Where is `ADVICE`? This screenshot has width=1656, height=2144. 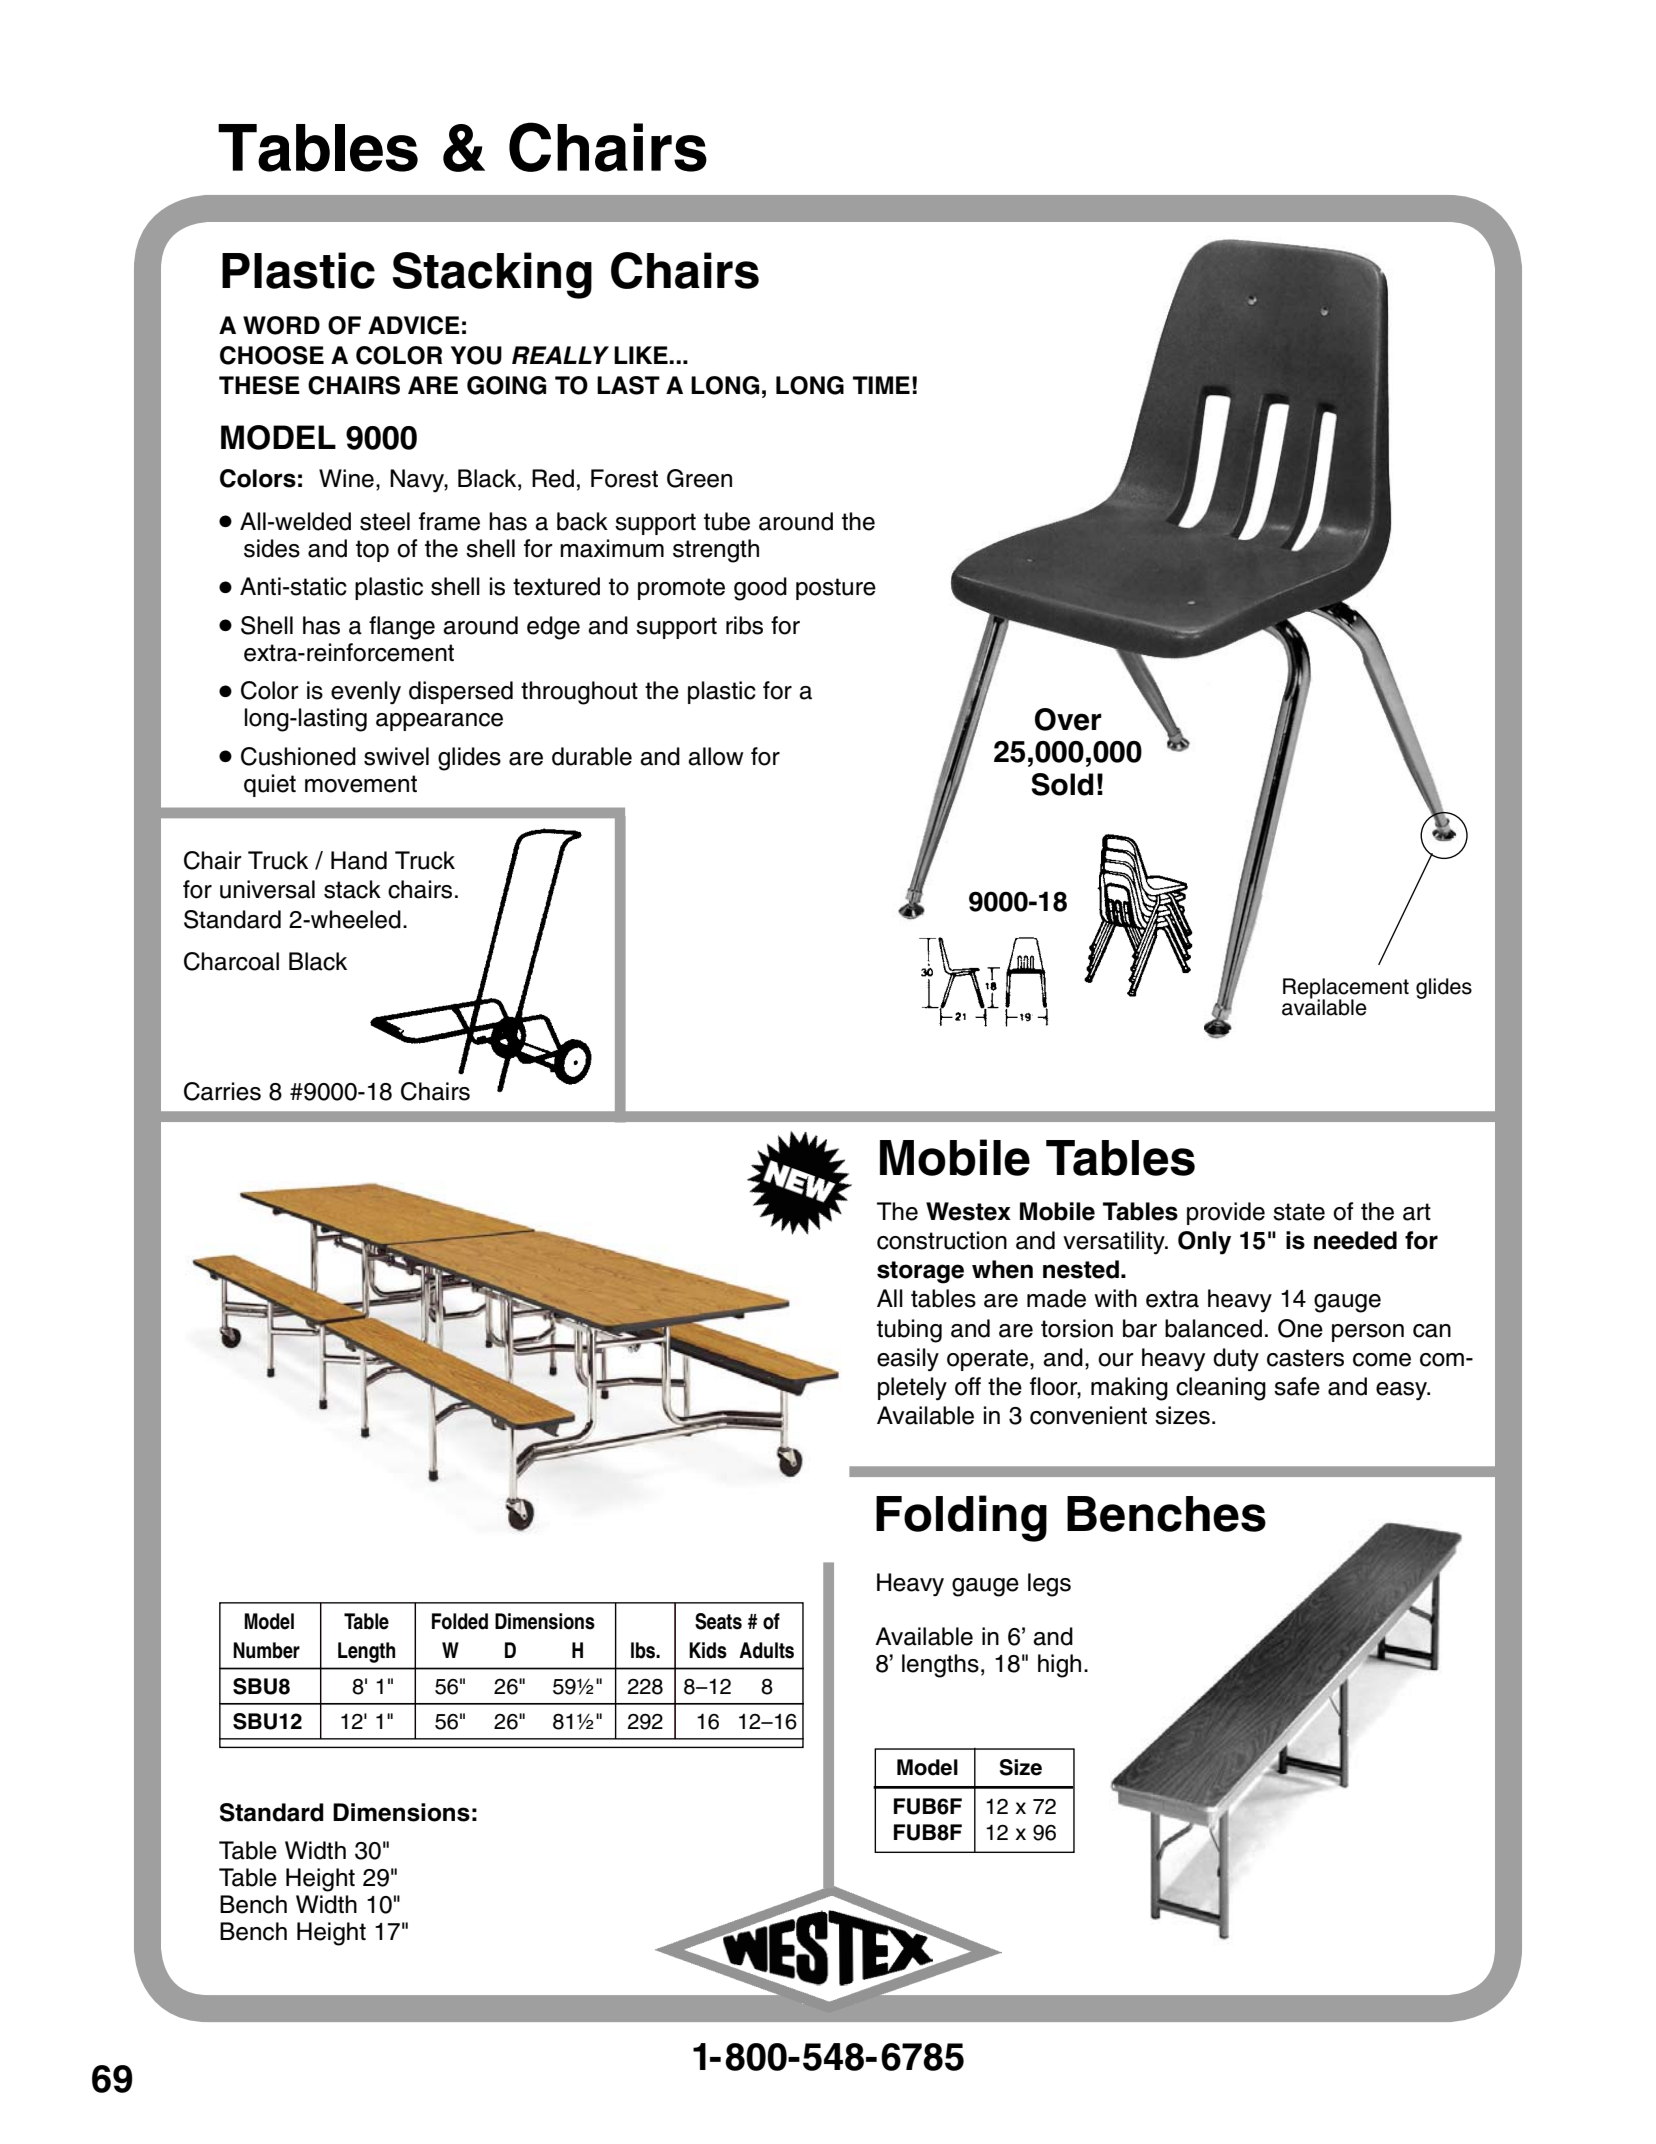
ADVICE is located at coordinates (414, 325).
